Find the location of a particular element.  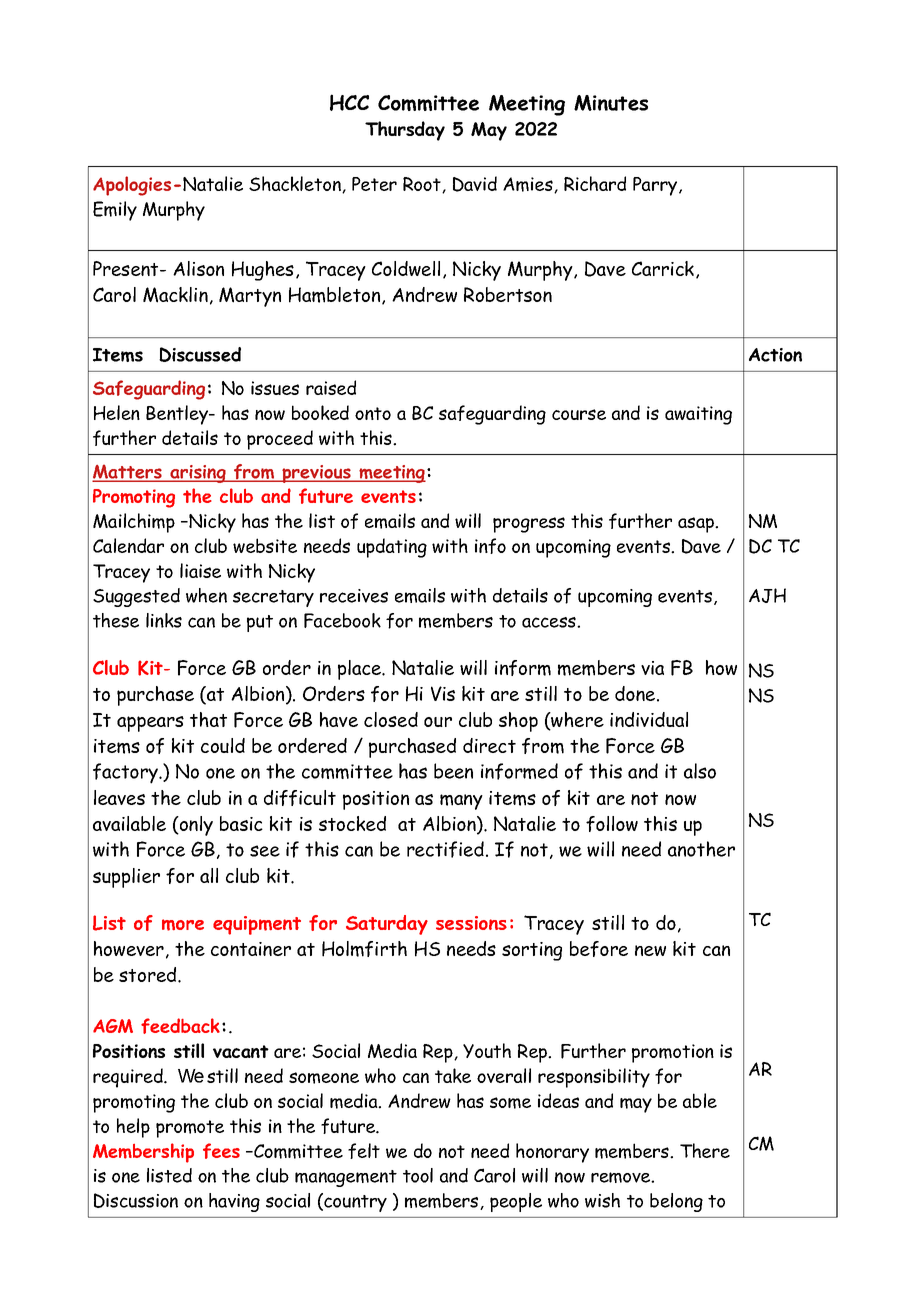

Thursday is located at coordinates (405, 131).
